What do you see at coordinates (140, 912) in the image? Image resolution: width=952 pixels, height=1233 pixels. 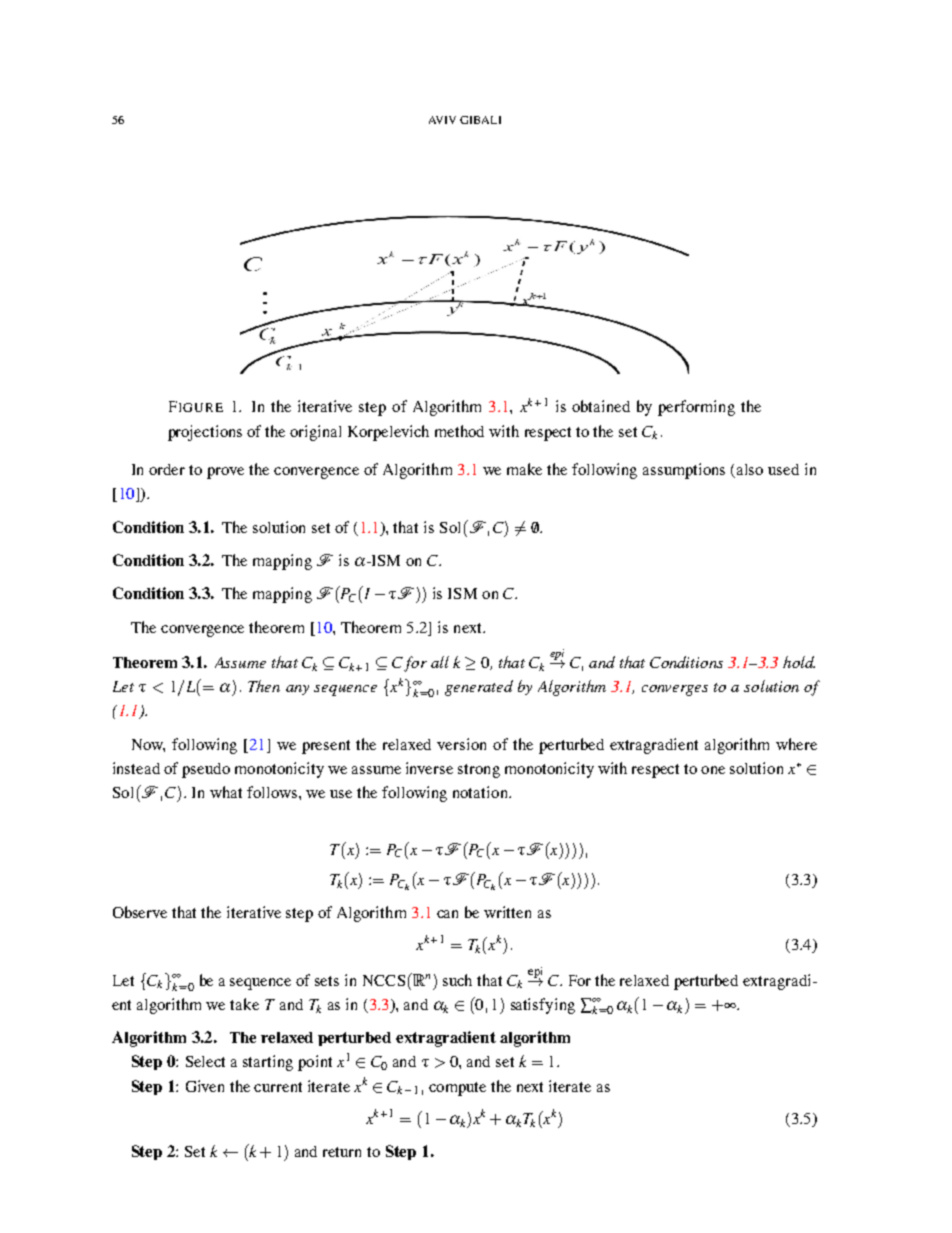 I see `Observe` at bounding box center [140, 912].
